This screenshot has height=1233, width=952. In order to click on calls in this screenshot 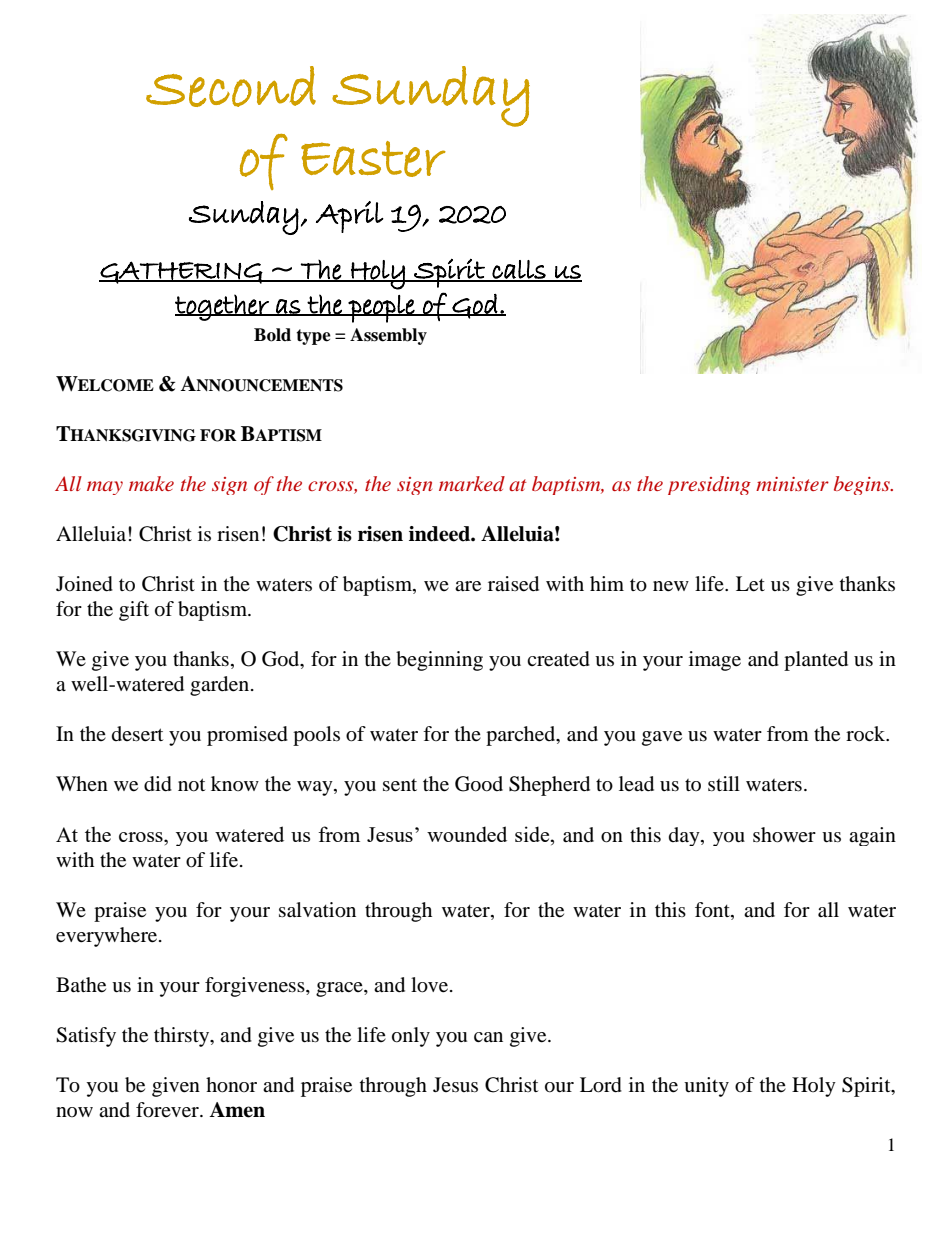, I will do `click(519, 270)`.
